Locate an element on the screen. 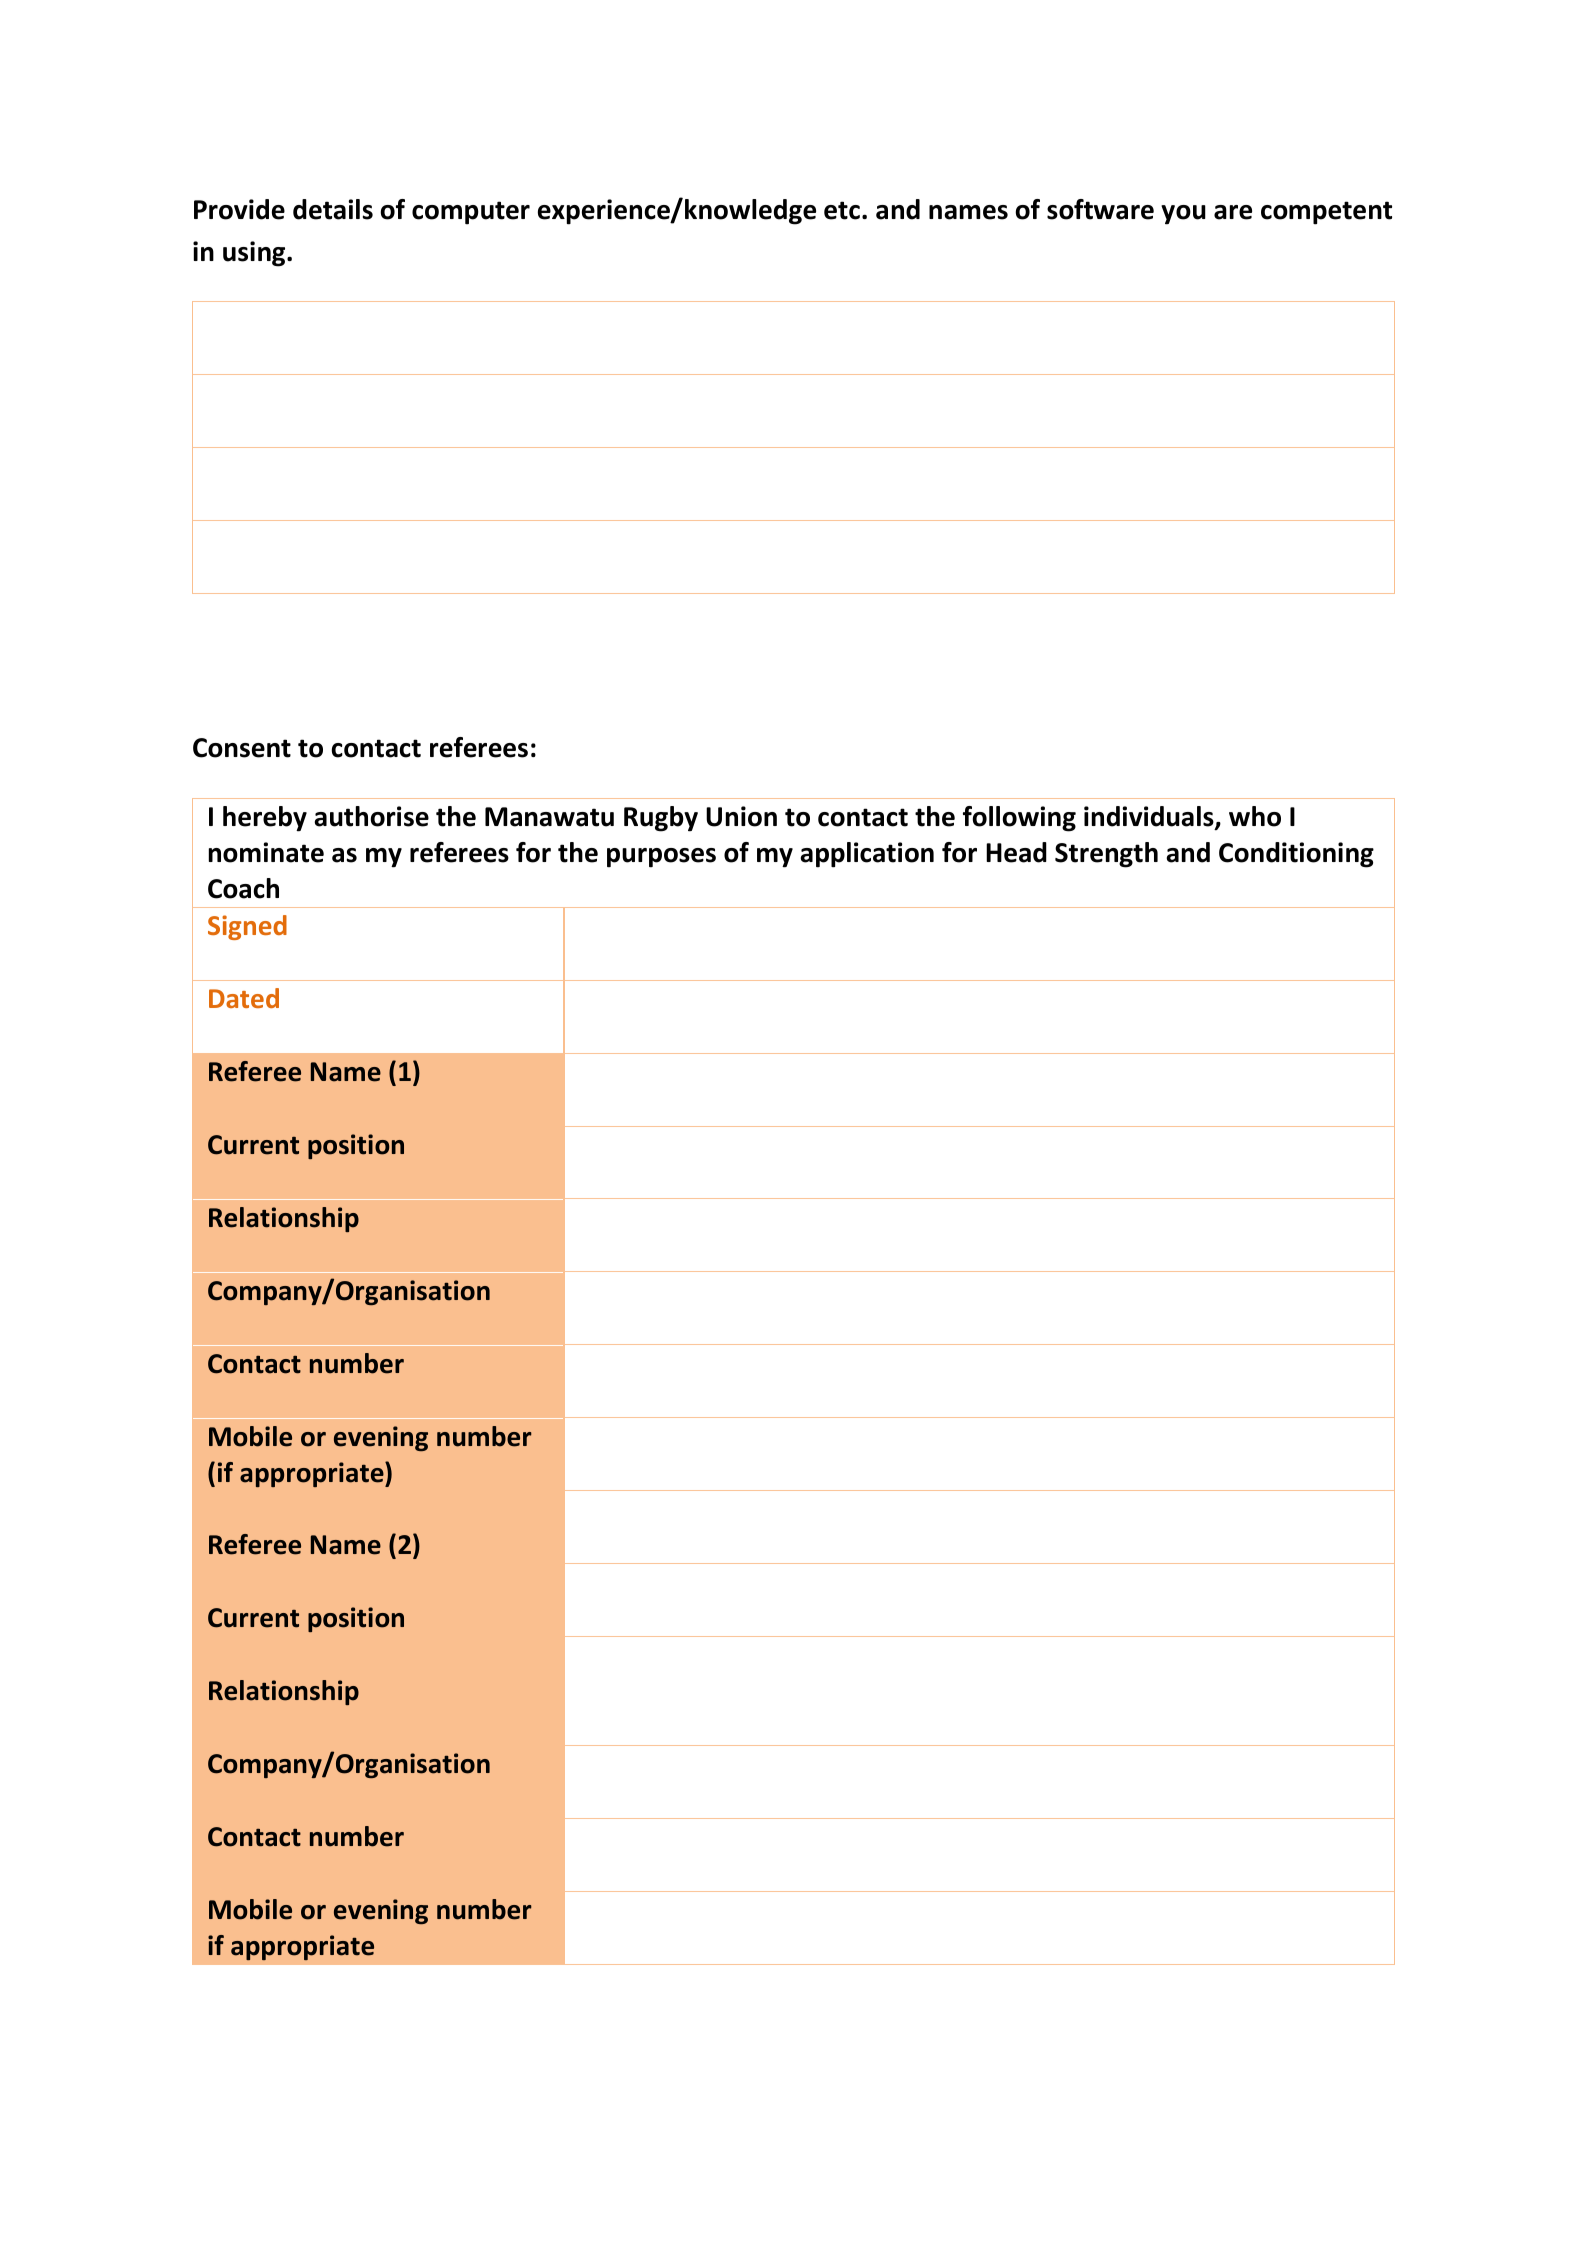  etc is located at coordinates (842, 210).
